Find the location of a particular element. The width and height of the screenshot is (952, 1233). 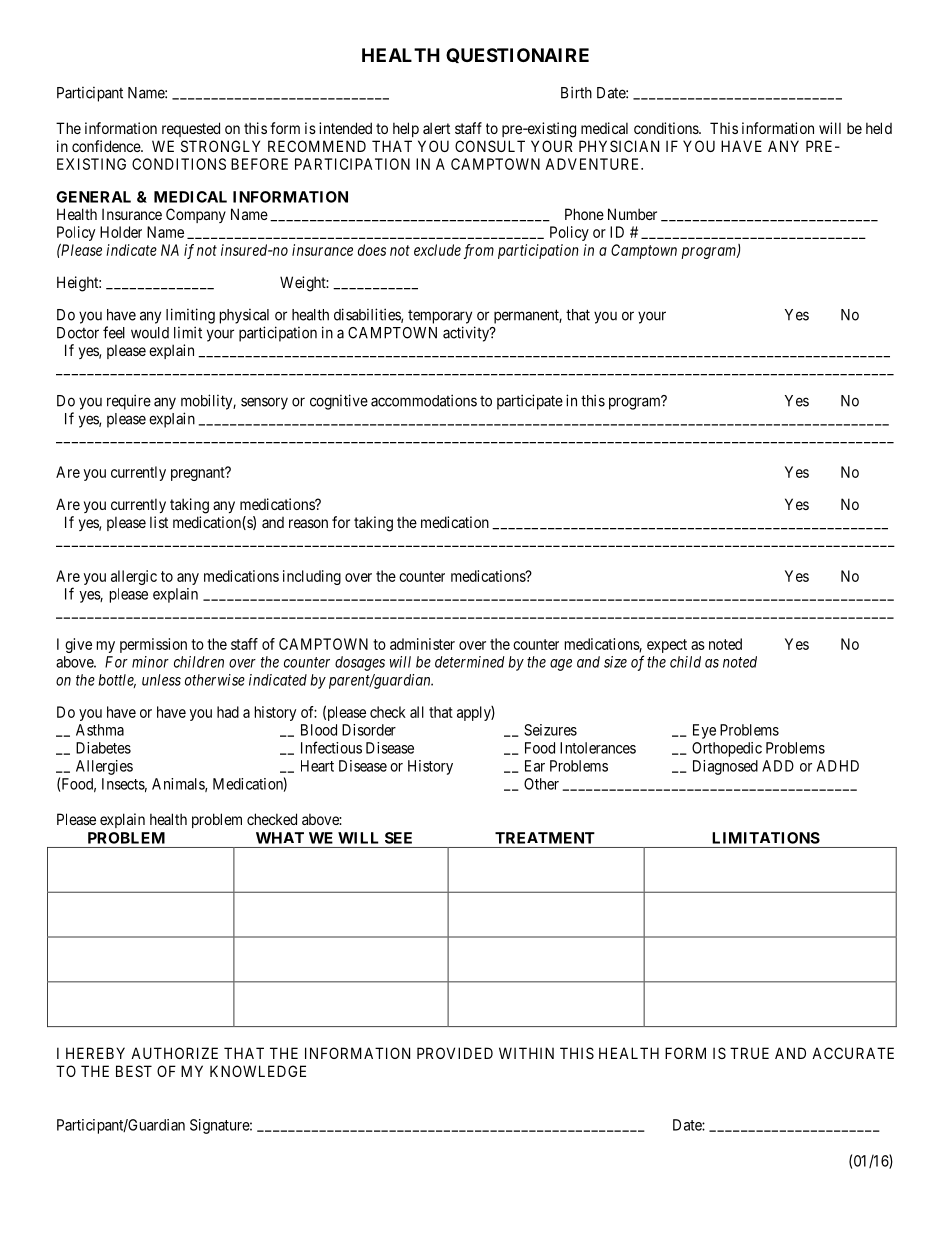

AUTHORIZE is located at coordinates (174, 1053).
